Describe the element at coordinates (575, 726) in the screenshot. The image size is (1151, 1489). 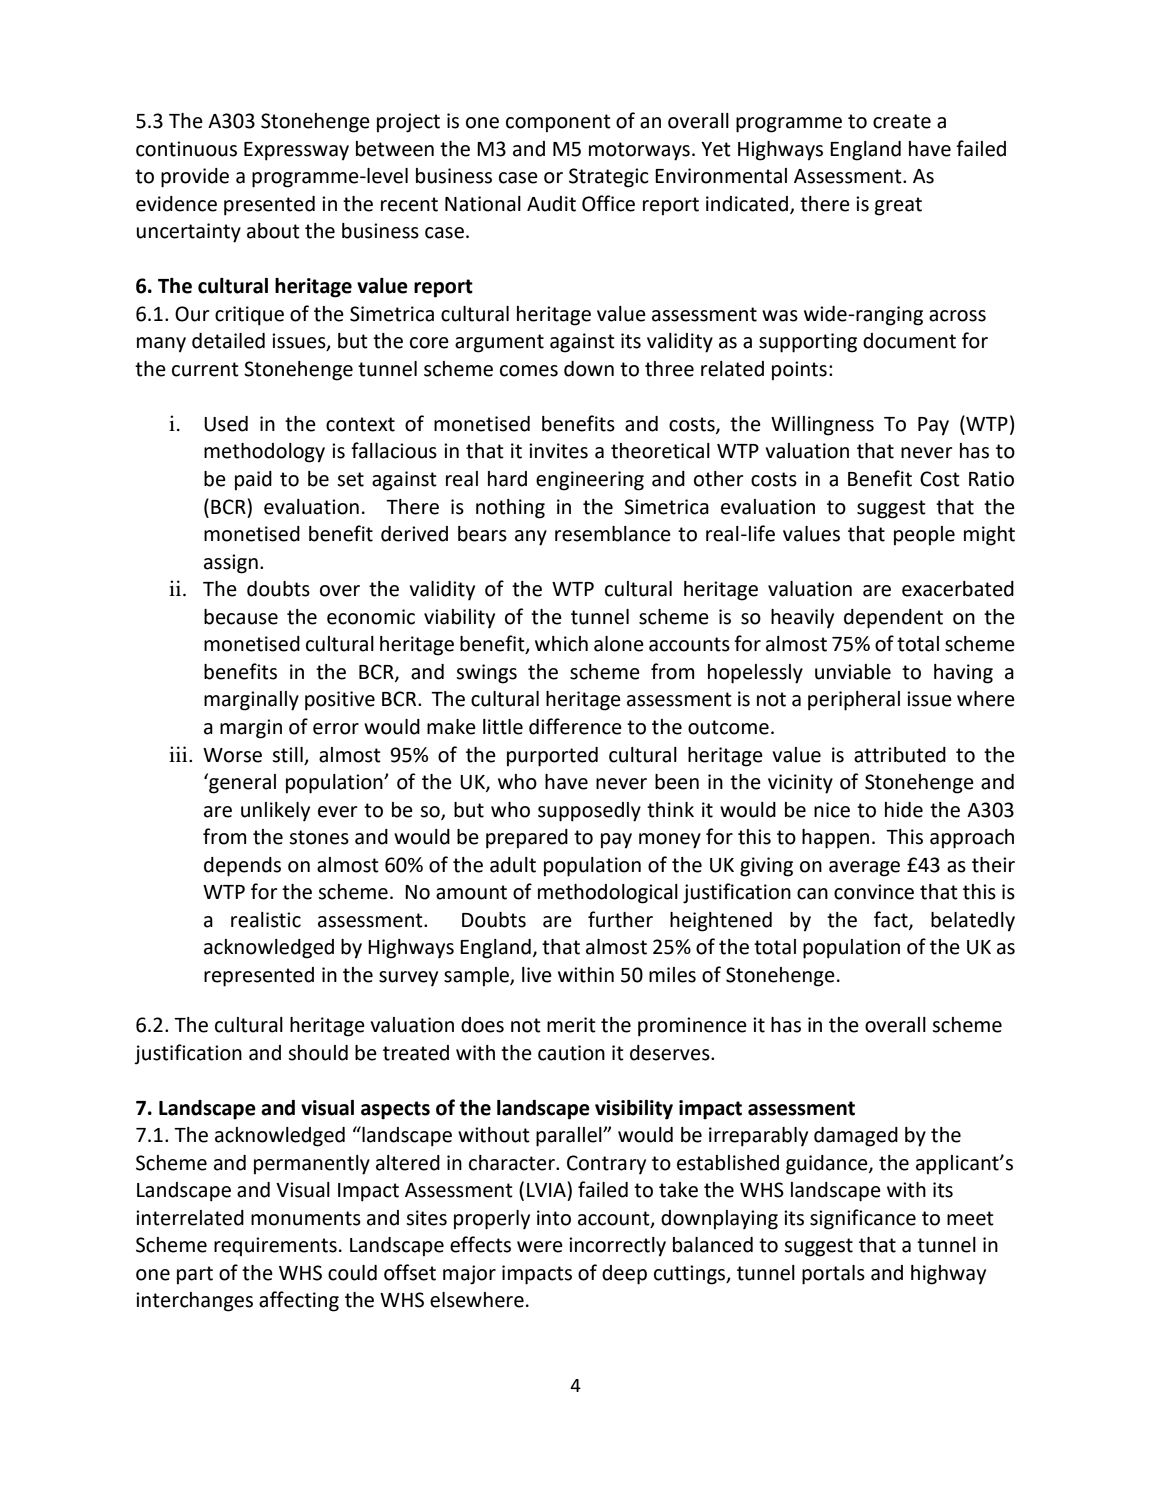
I see `difference` at that location.
